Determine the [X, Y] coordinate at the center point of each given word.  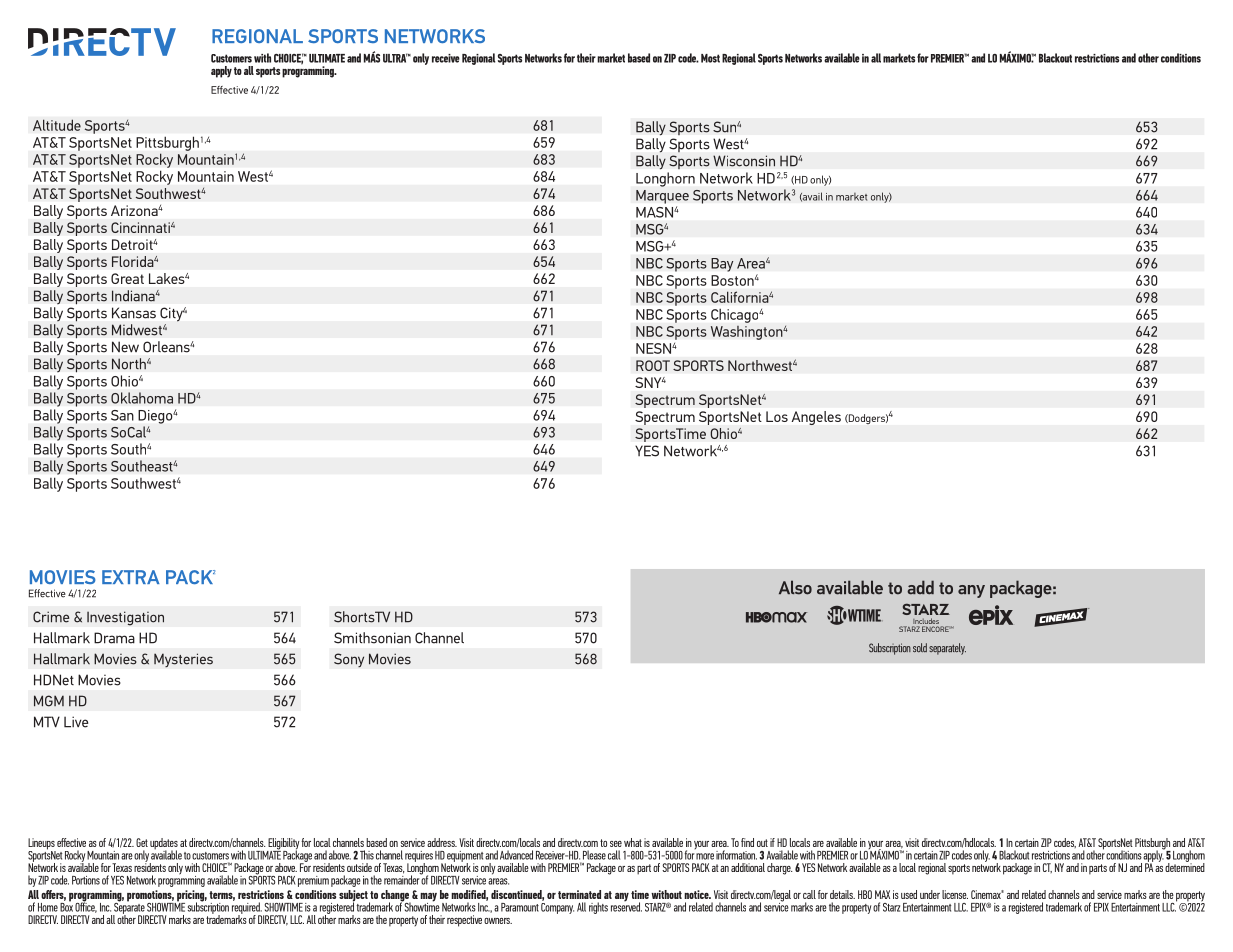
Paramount [520, 907]
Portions [86, 880]
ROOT [653, 365]
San [122, 415]
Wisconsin [744, 161]
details [842, 894]
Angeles [816, 418]
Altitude [57, 125]
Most [710, 58]
